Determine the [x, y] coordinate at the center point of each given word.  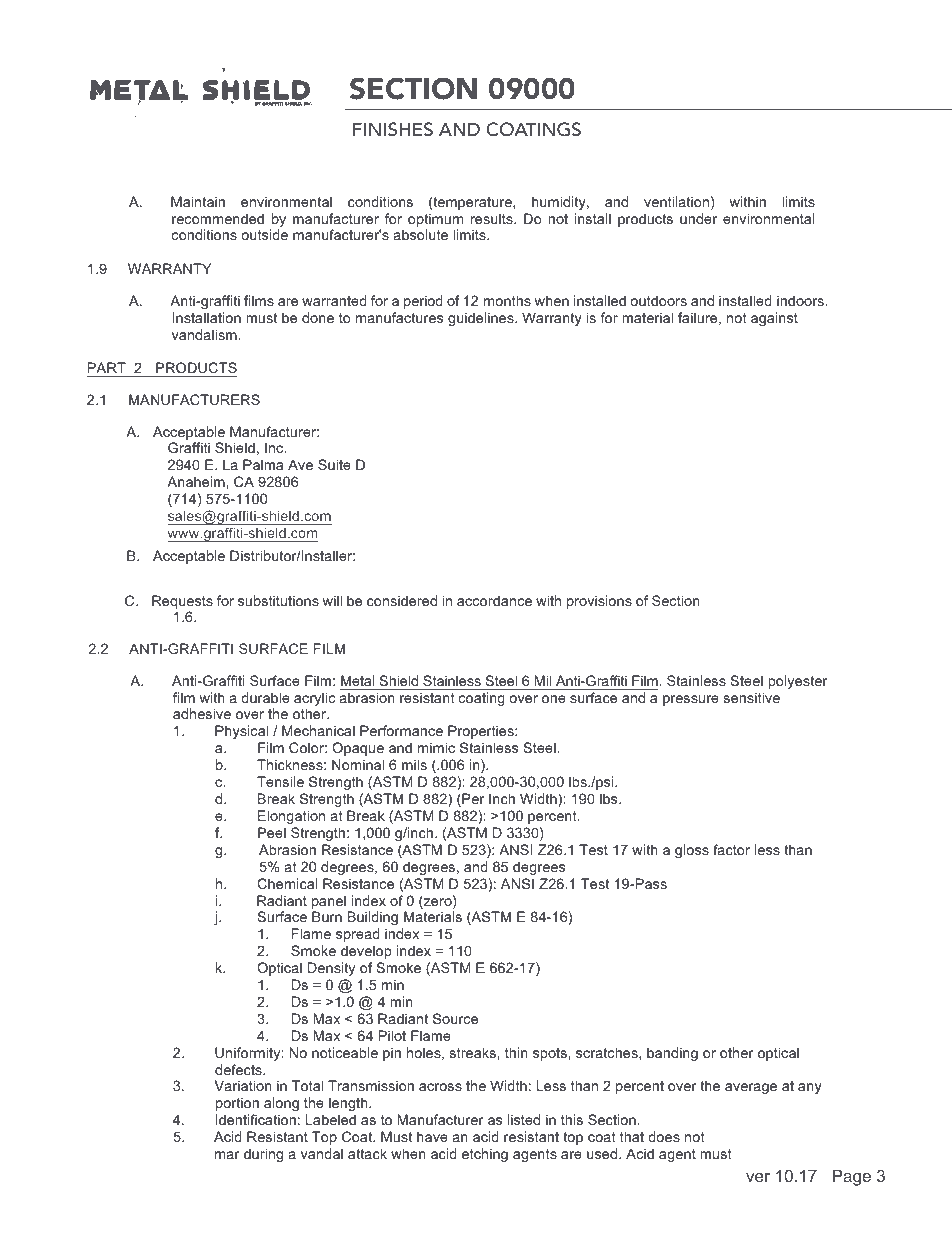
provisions [599, 602]
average [751, 1088]
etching [485, 1155]
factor [731, 849]
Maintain [198, 201]
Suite [334, 464]
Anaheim [197, 481]
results [493, 218]
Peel [272, 832]
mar [227, 1155]
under [698, 218]
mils [414, 764]
